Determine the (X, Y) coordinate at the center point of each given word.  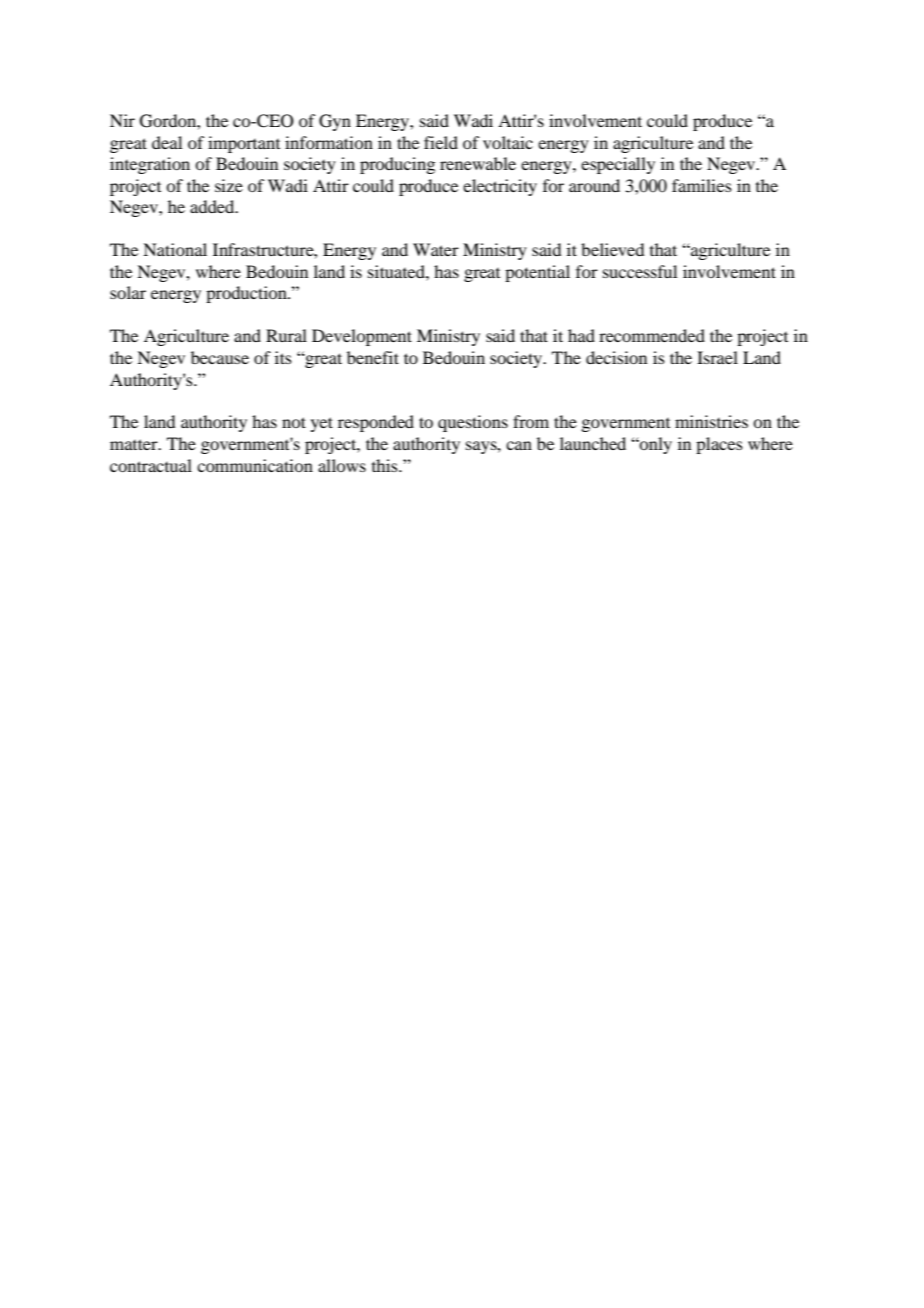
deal (167, 142)
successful (640, 271)
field (441, 142)
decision (616, 357)
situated (397, 271)
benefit (373, 357)
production (247, 294)
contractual (151, 465)
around (594, 185)
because (220, 357)
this (386, 465)
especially (618, 165)
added (213, 206)
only (655, 445)
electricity (500, 187)
